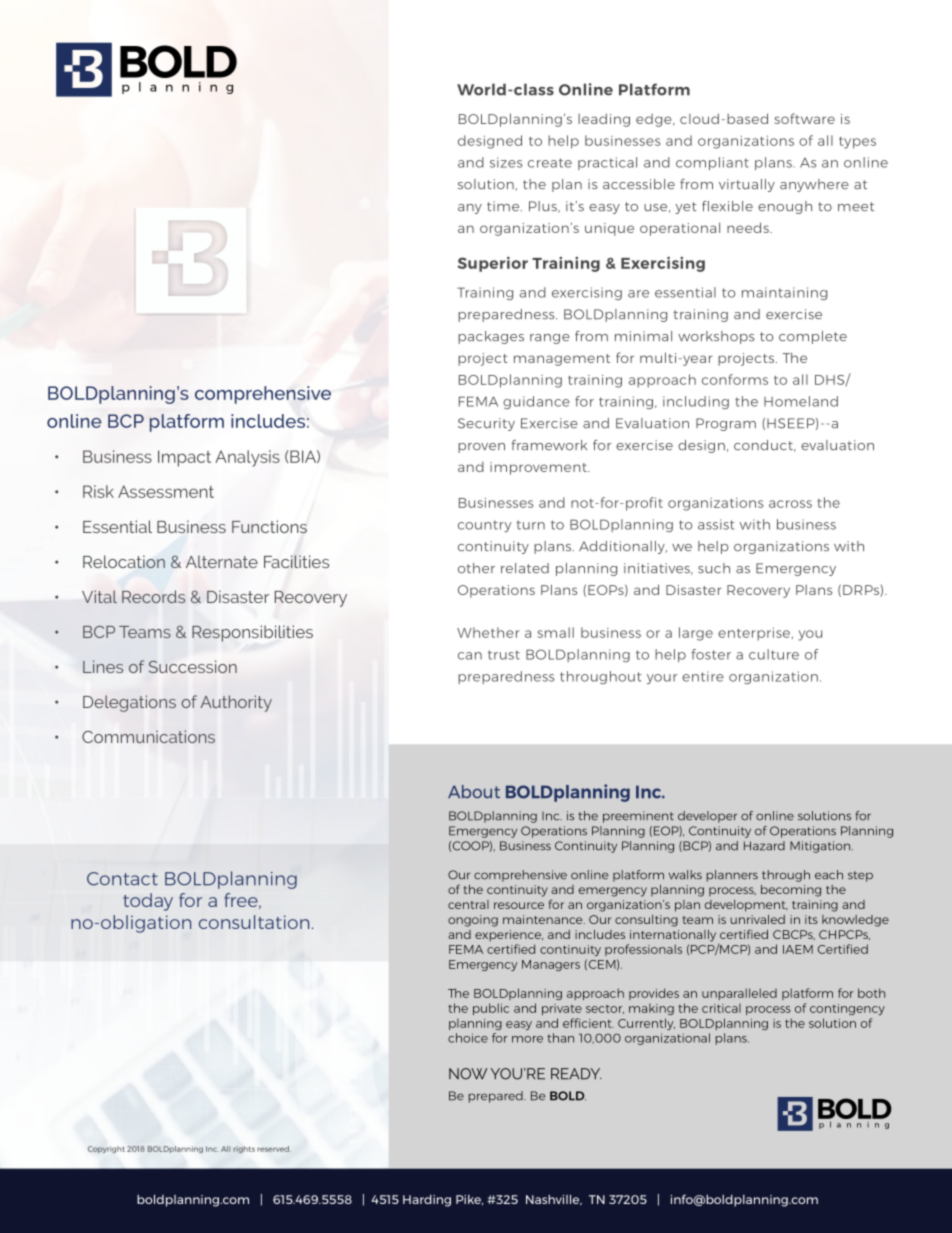  I want to click on Contact, so click(122, 879).
